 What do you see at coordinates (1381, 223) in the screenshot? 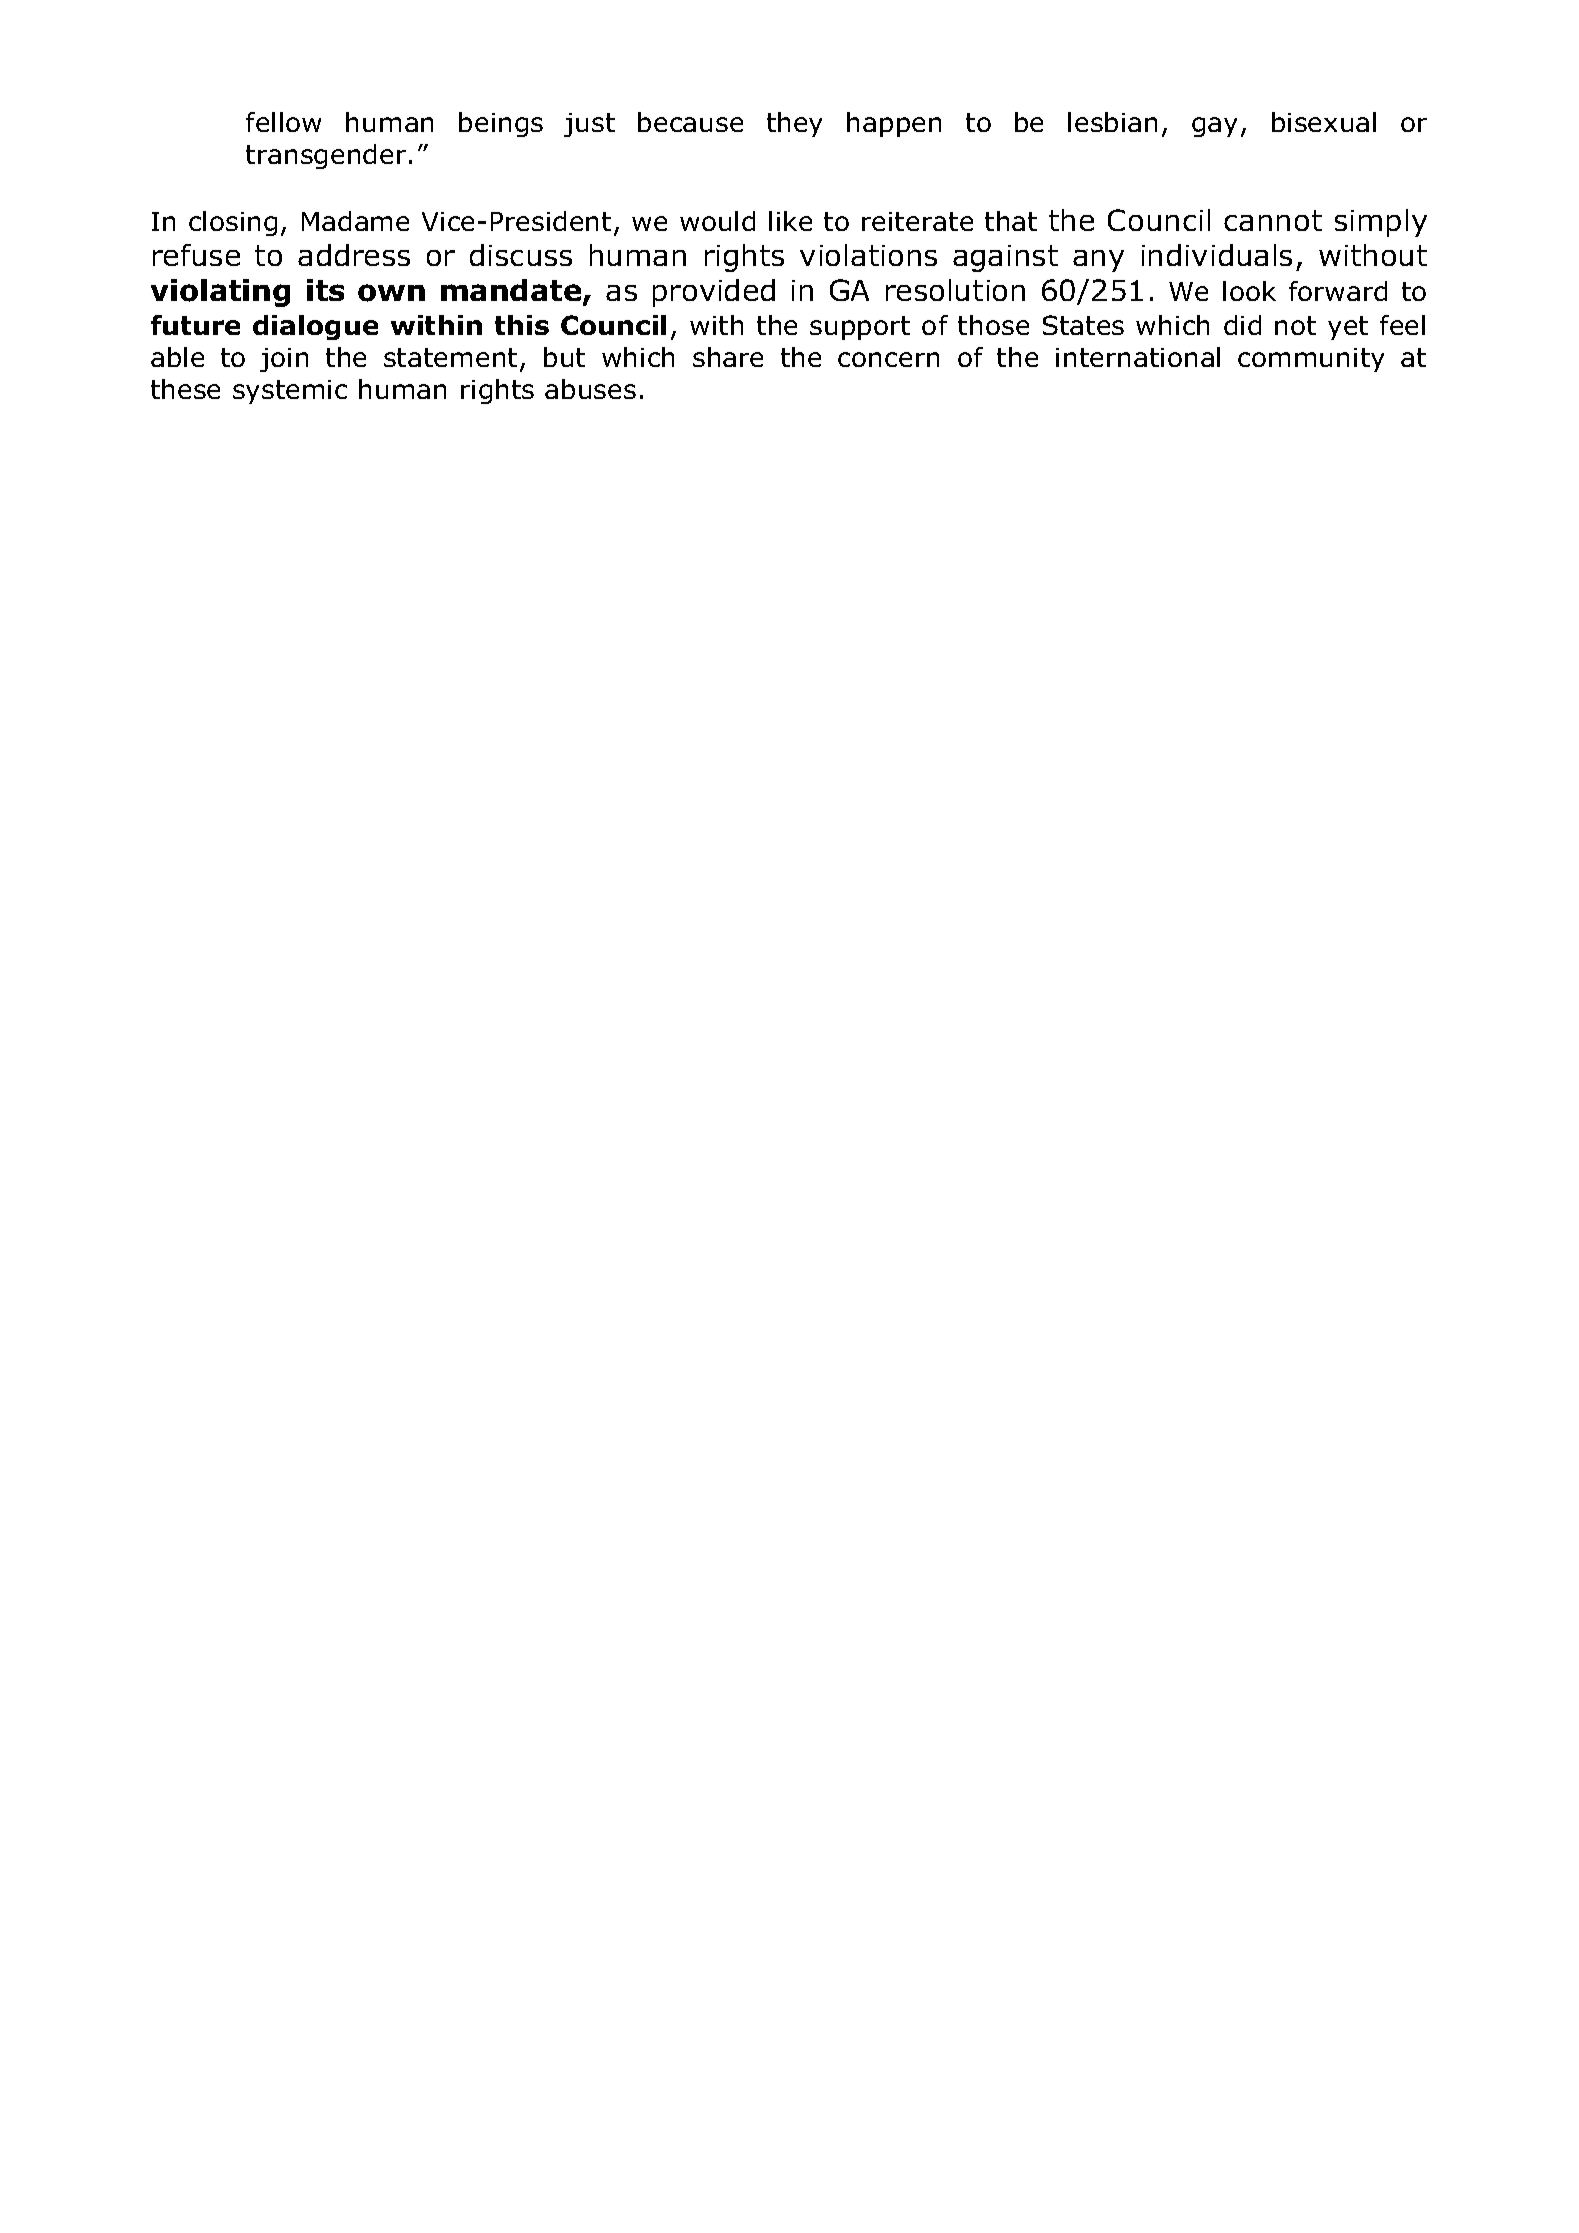
I see `simply` at bounding box center [1381, 223].
